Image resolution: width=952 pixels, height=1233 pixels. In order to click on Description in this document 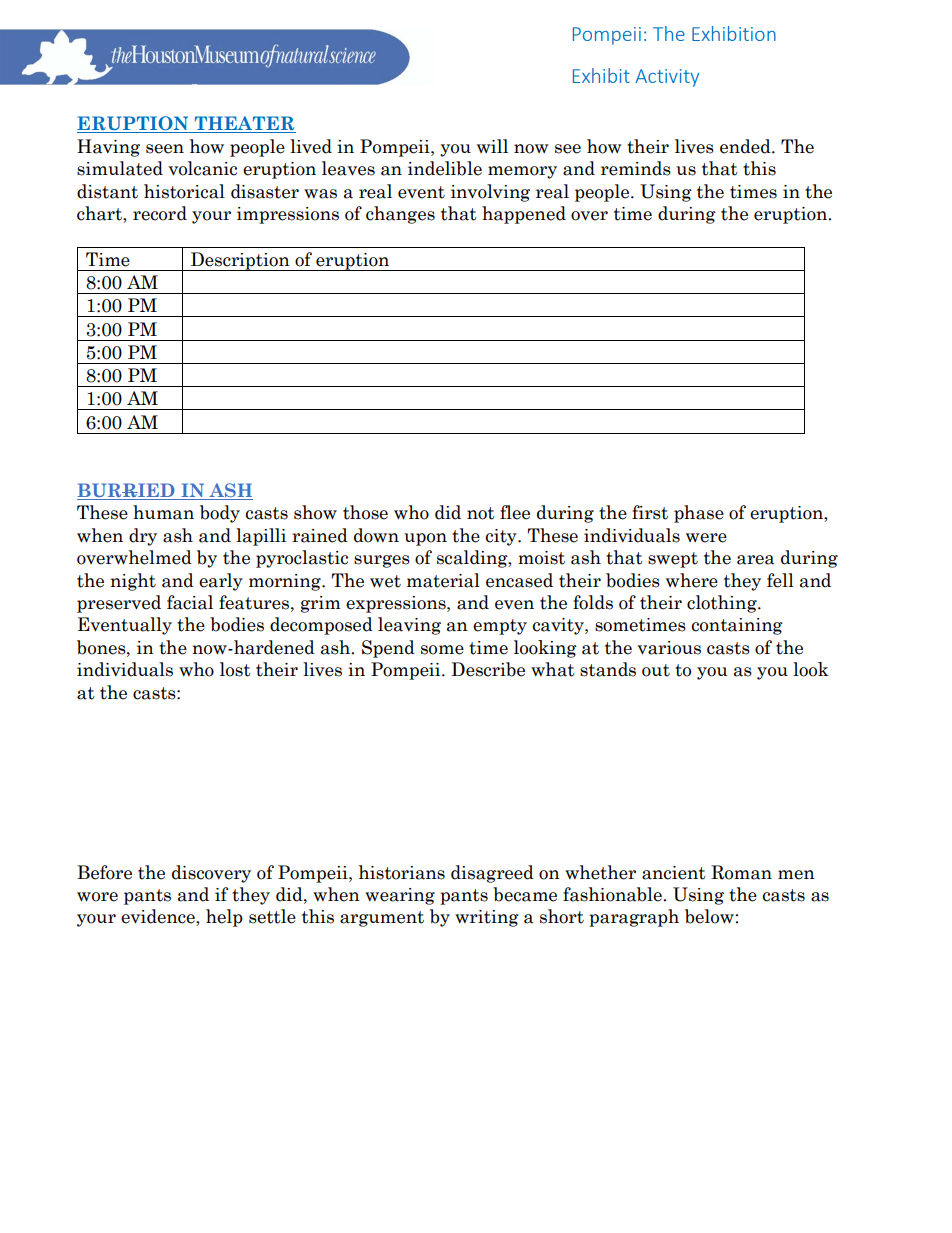, I will do `click(240, 261)`.
